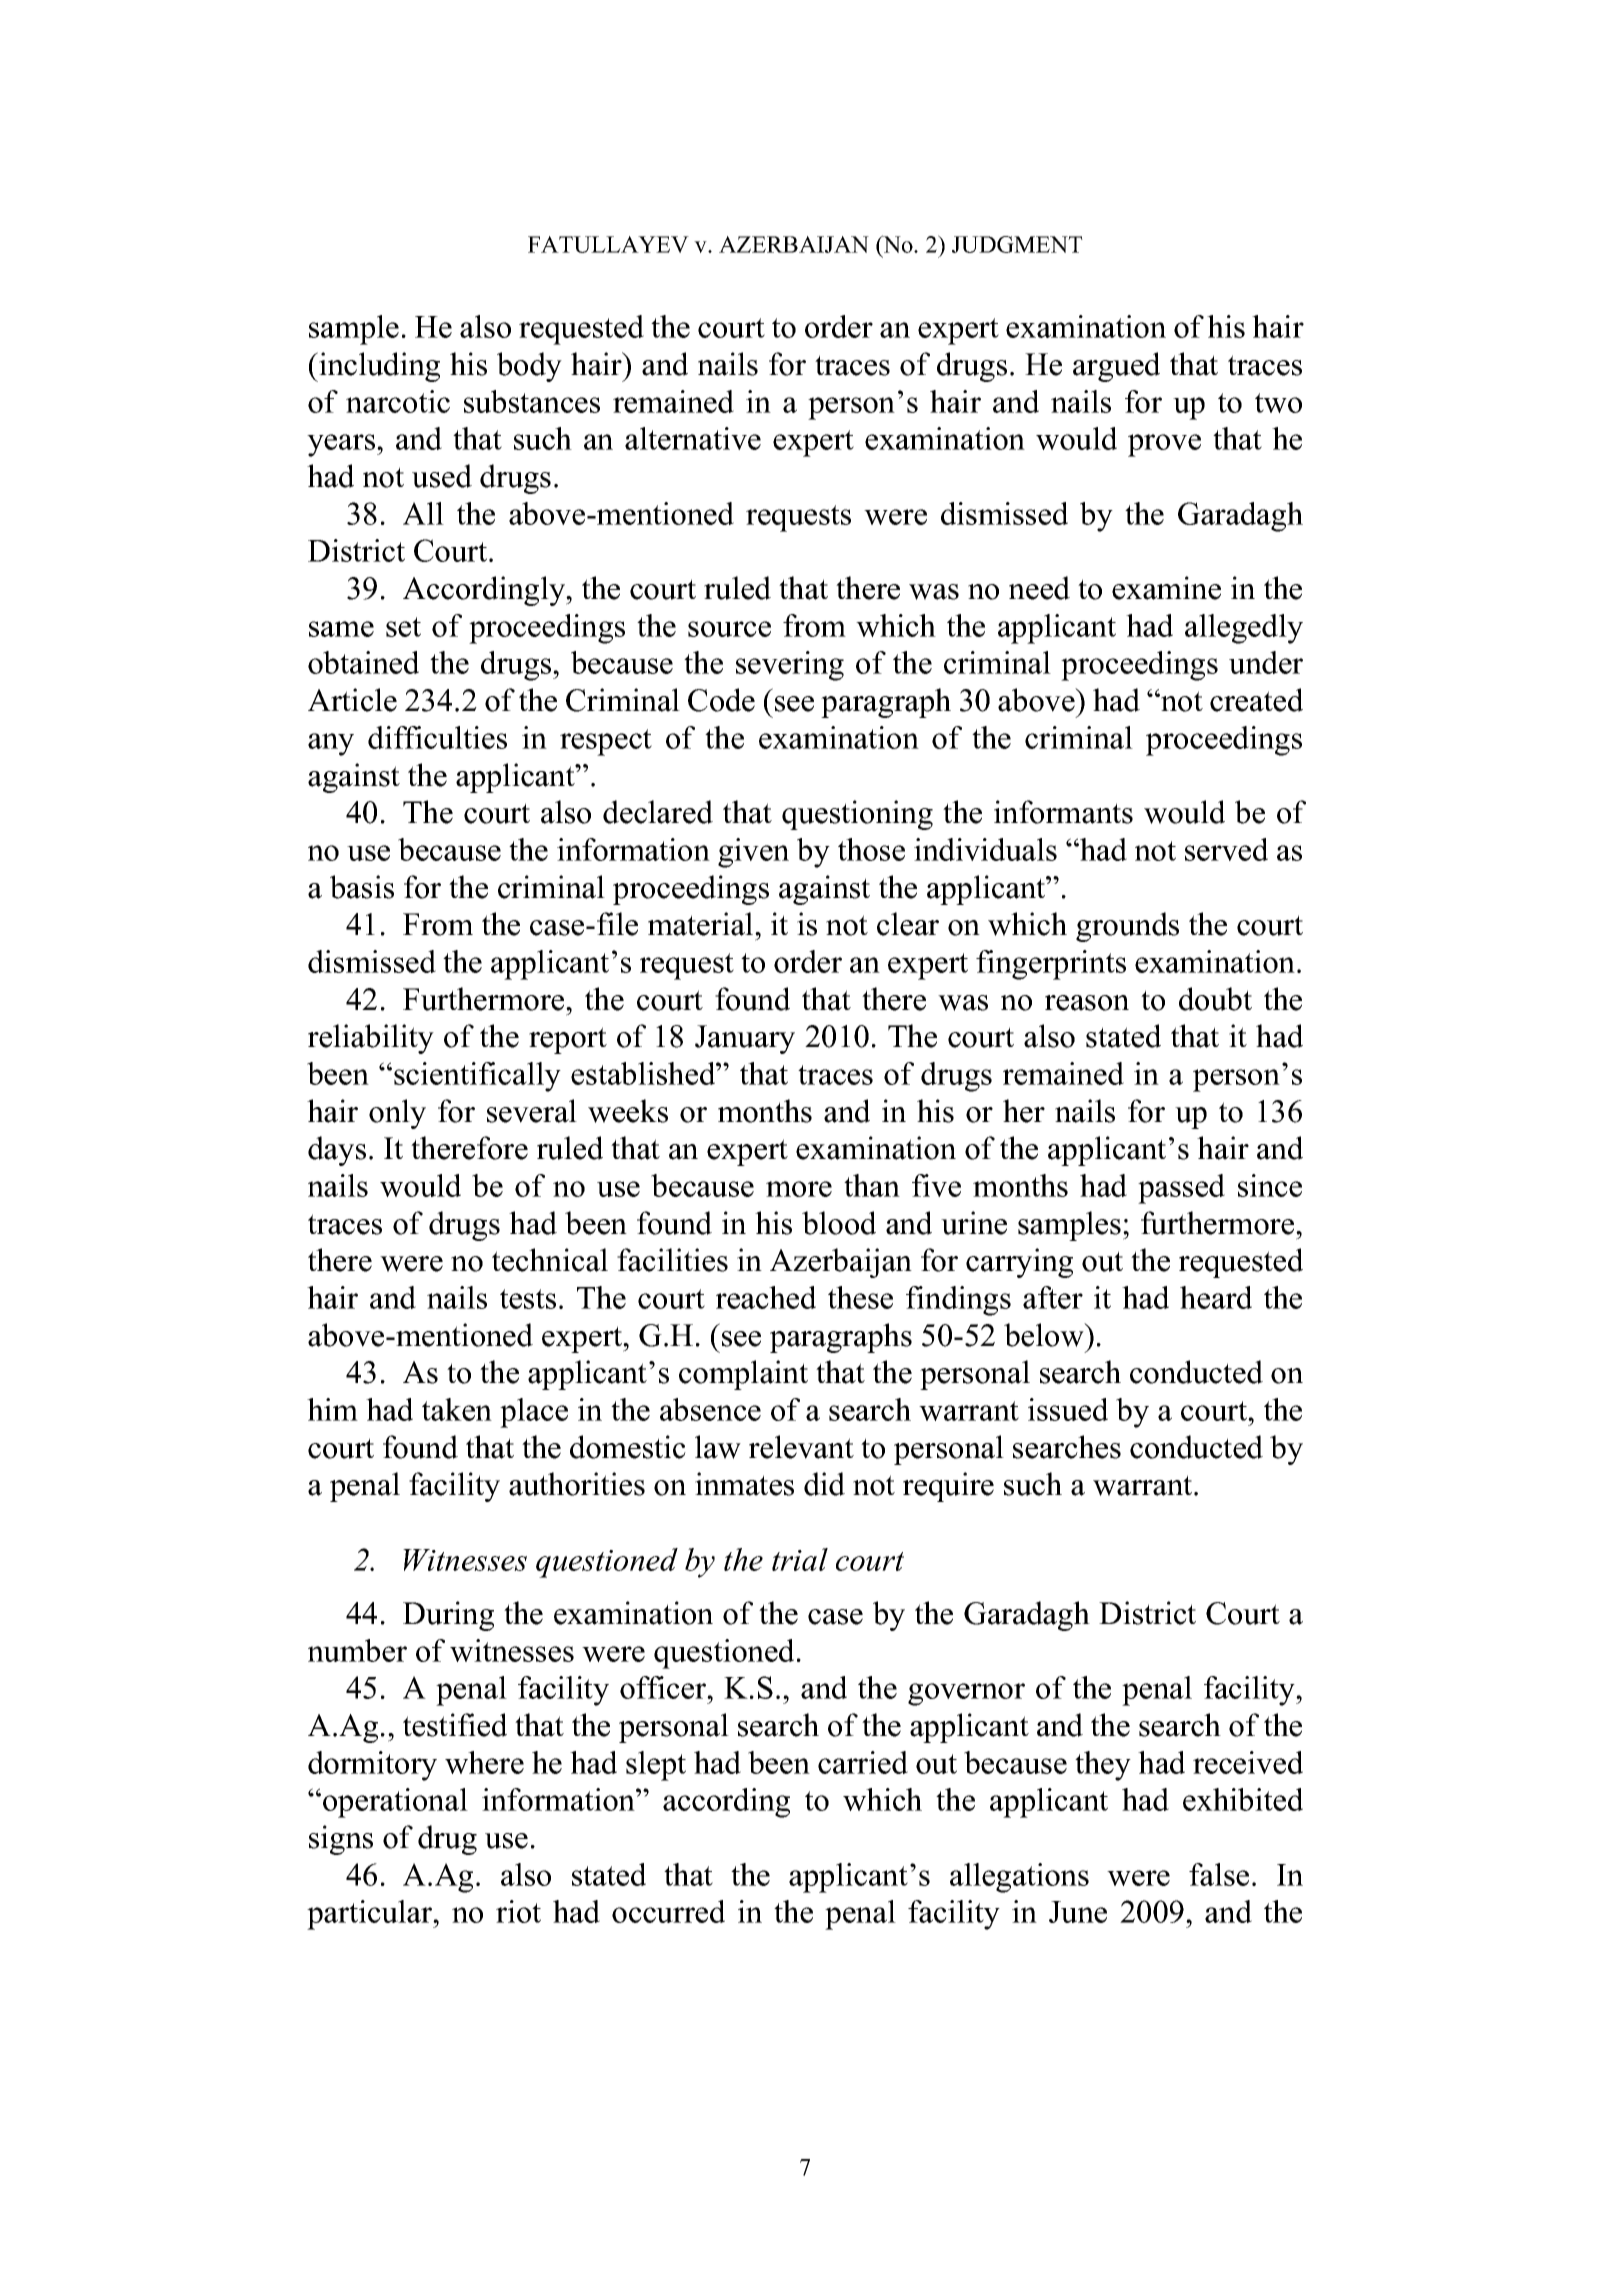 Image resolution: width=1611 pixels, height=2278 pixels. I want to click on scientifically, so click(477, 1077).
